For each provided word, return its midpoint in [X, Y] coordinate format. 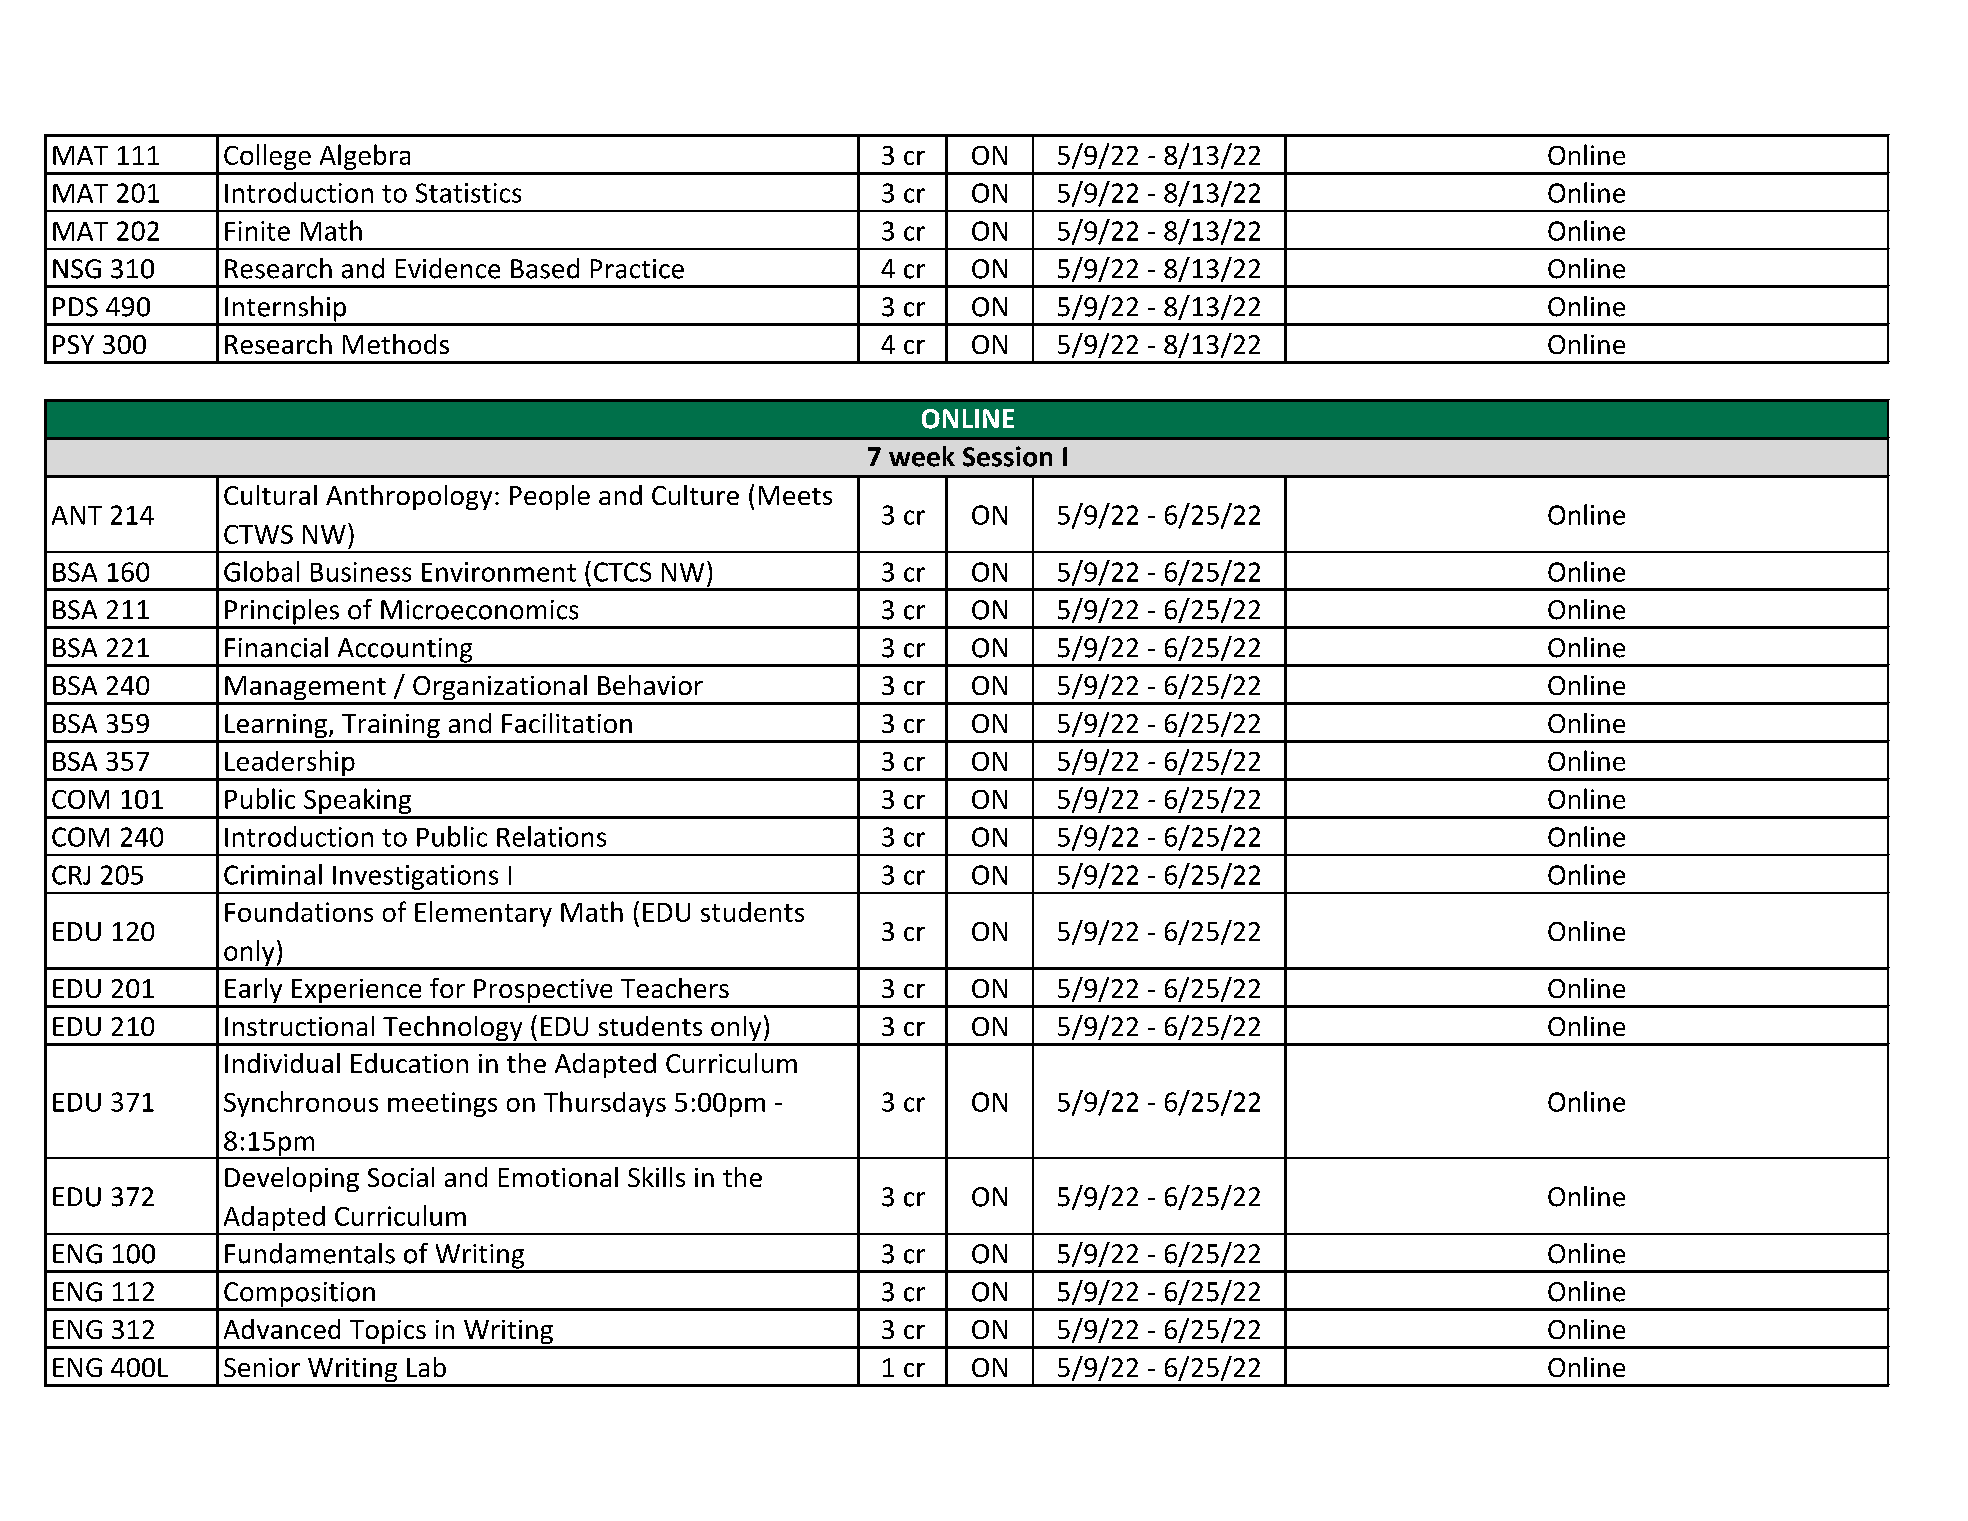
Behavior [650, 685]
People [550, 497]
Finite [257, 231]
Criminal [273, 874]
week [922, 456]
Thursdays [605, 1104]
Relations [551, 836]
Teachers [675, 988]
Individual [282, 1063]
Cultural [270, 495]
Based [545, 268]
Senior [262, 1367]
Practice [637, 269]
